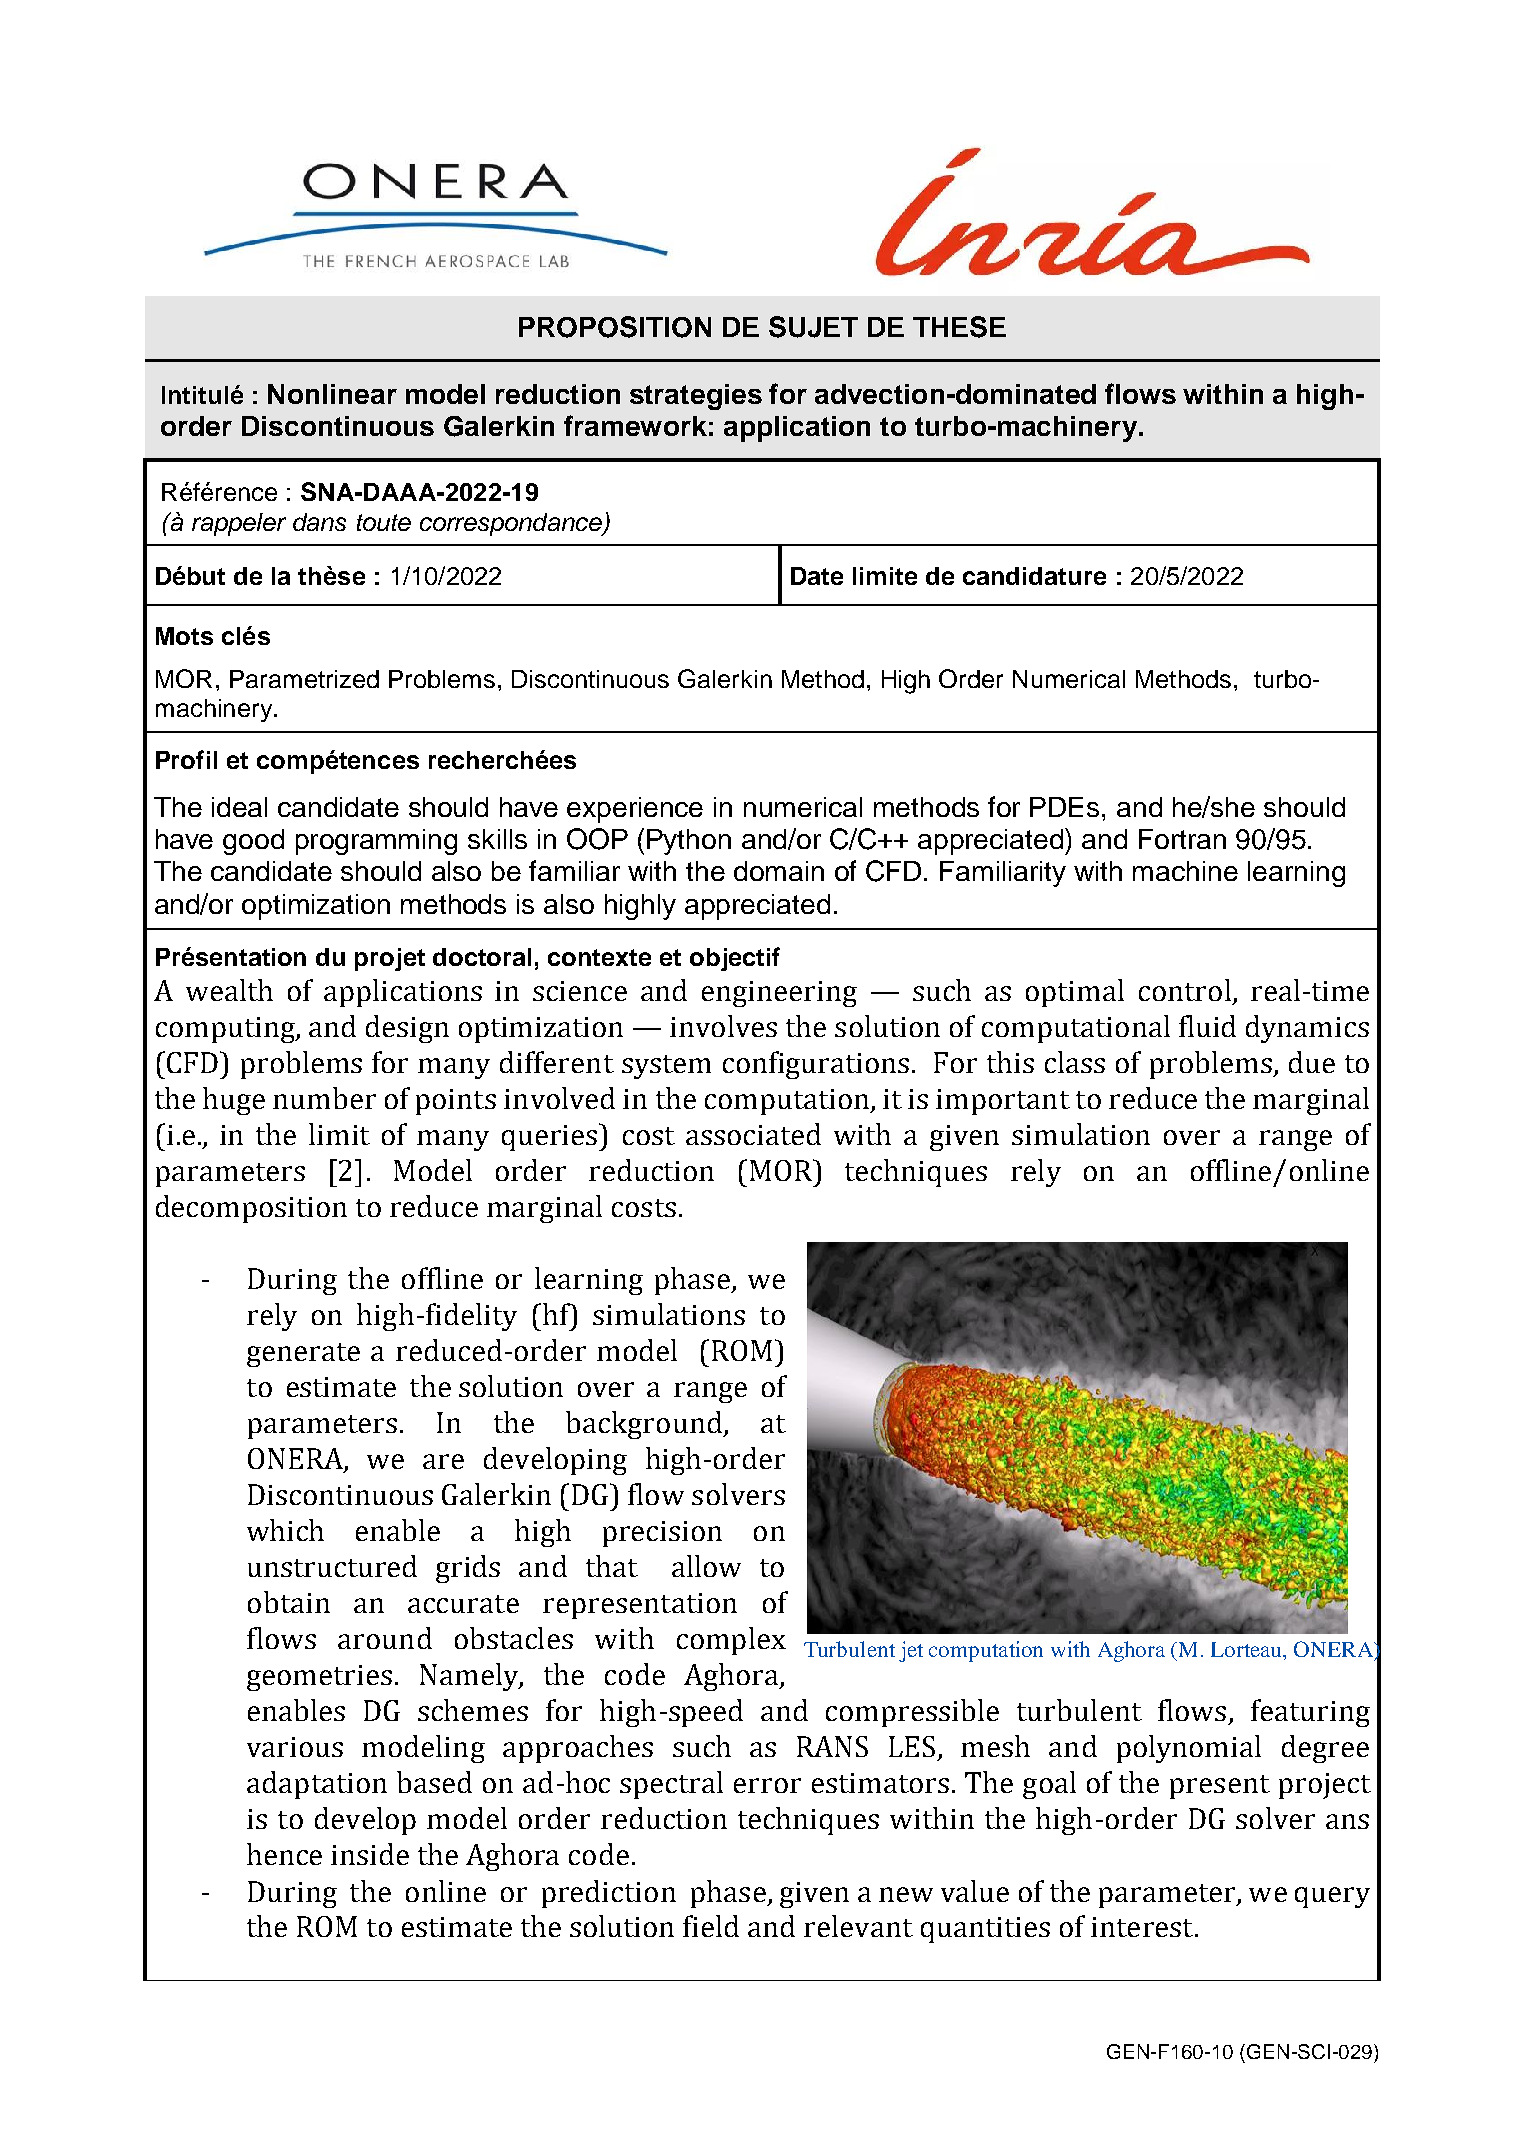 The width and height of the image is (1524, 2155). I want to click on allow, so click(706, 1566).
